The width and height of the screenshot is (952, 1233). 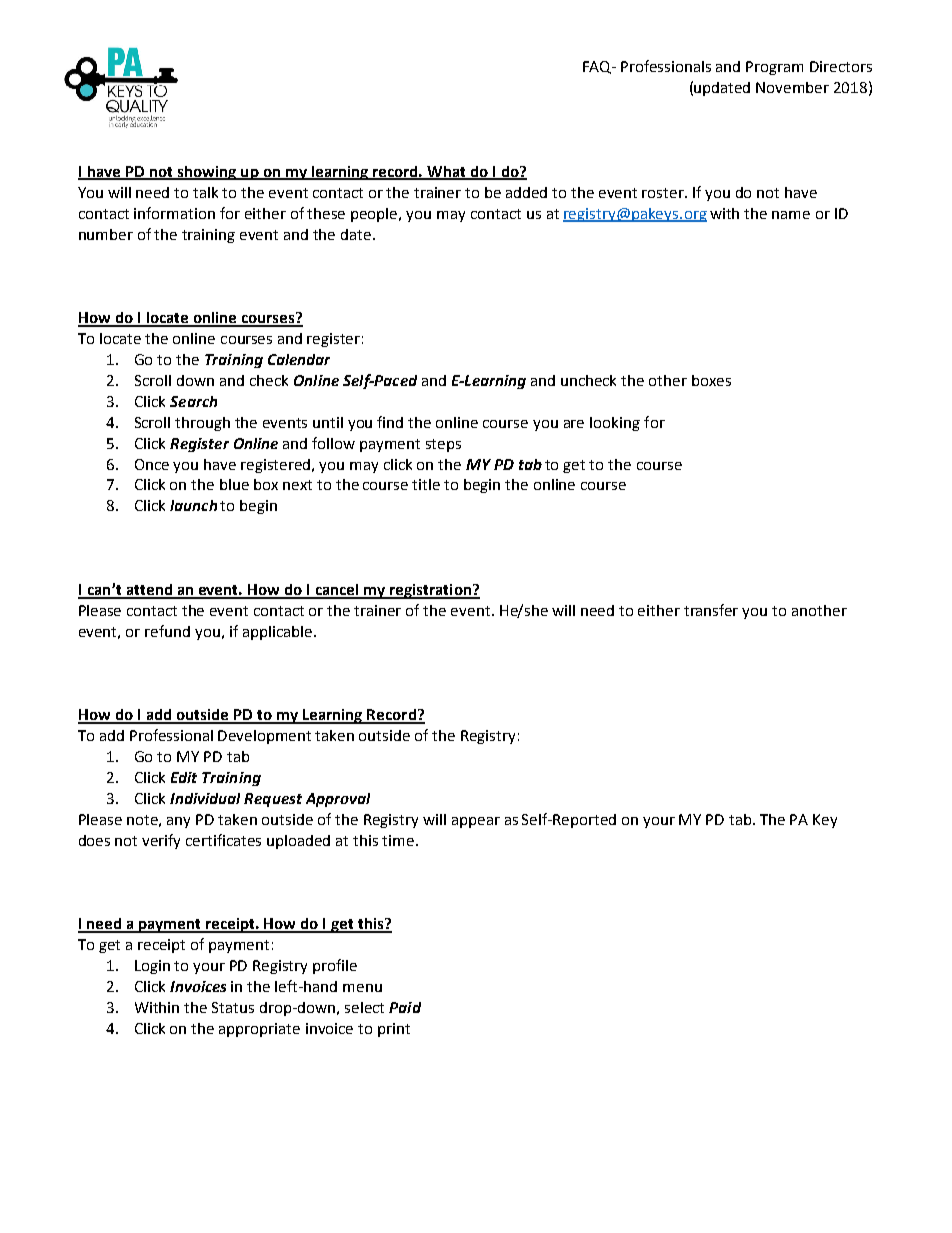 What do you see at coordinates (233, 1007) in the screenshot?
I see `Status` at bounding box center [233, 1007].
